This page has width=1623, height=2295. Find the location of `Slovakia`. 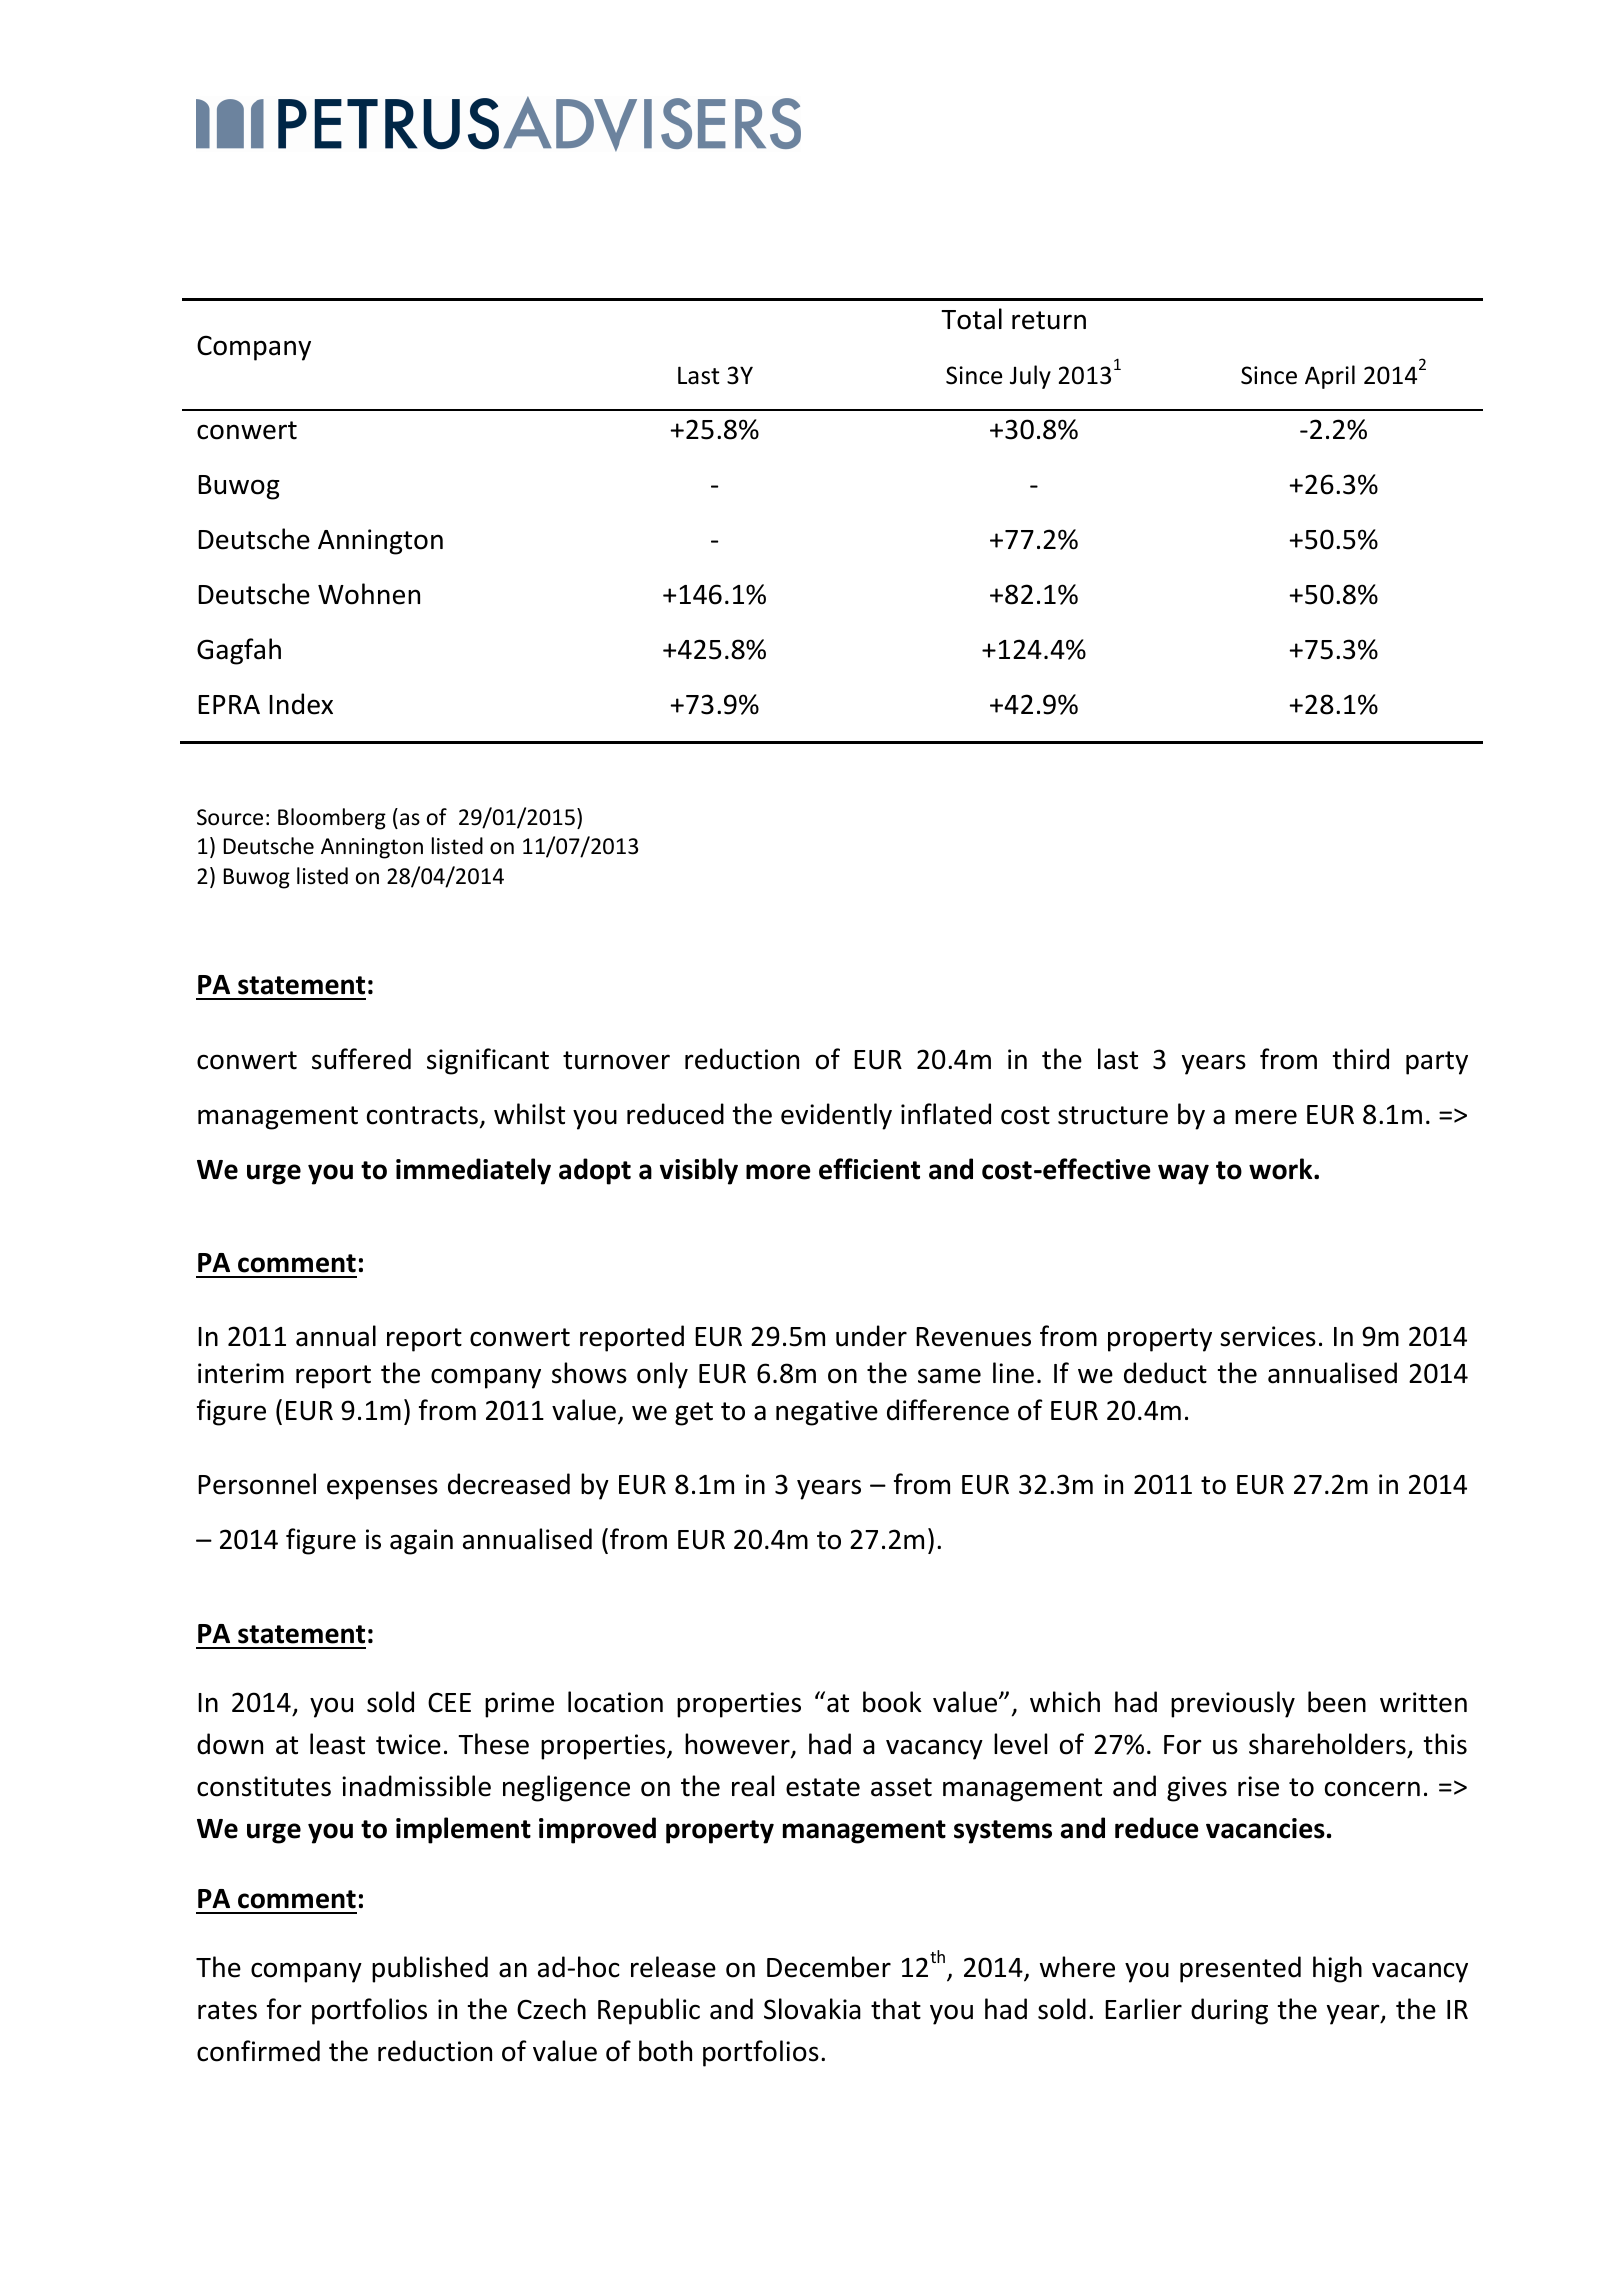

Slovakia is located at coordinates (812, 2009).
